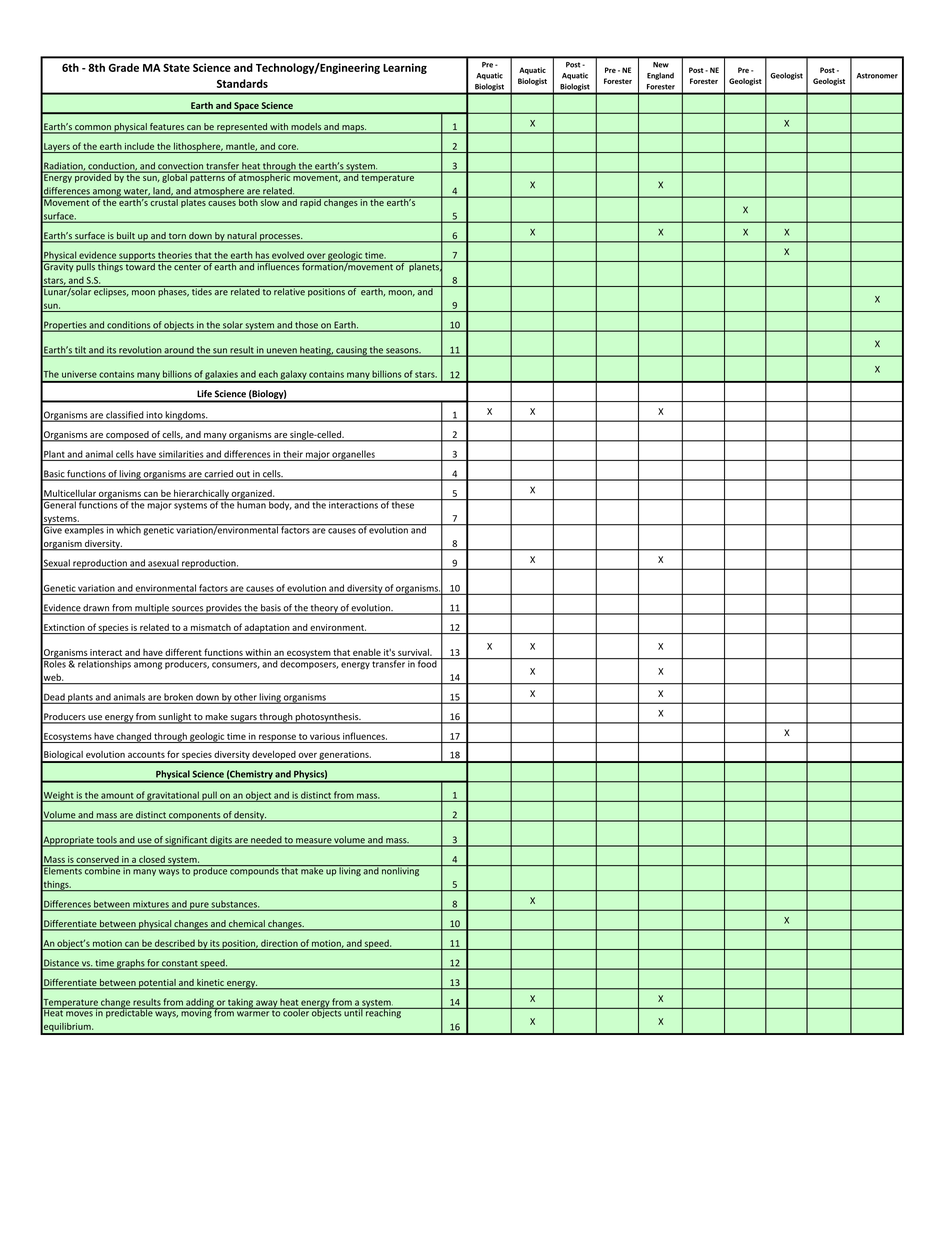 The image size is (952, 1233). What do you see at coordinates (351, 351) in the screenshot?
I see `causing` at bounding box center [351, 351].
